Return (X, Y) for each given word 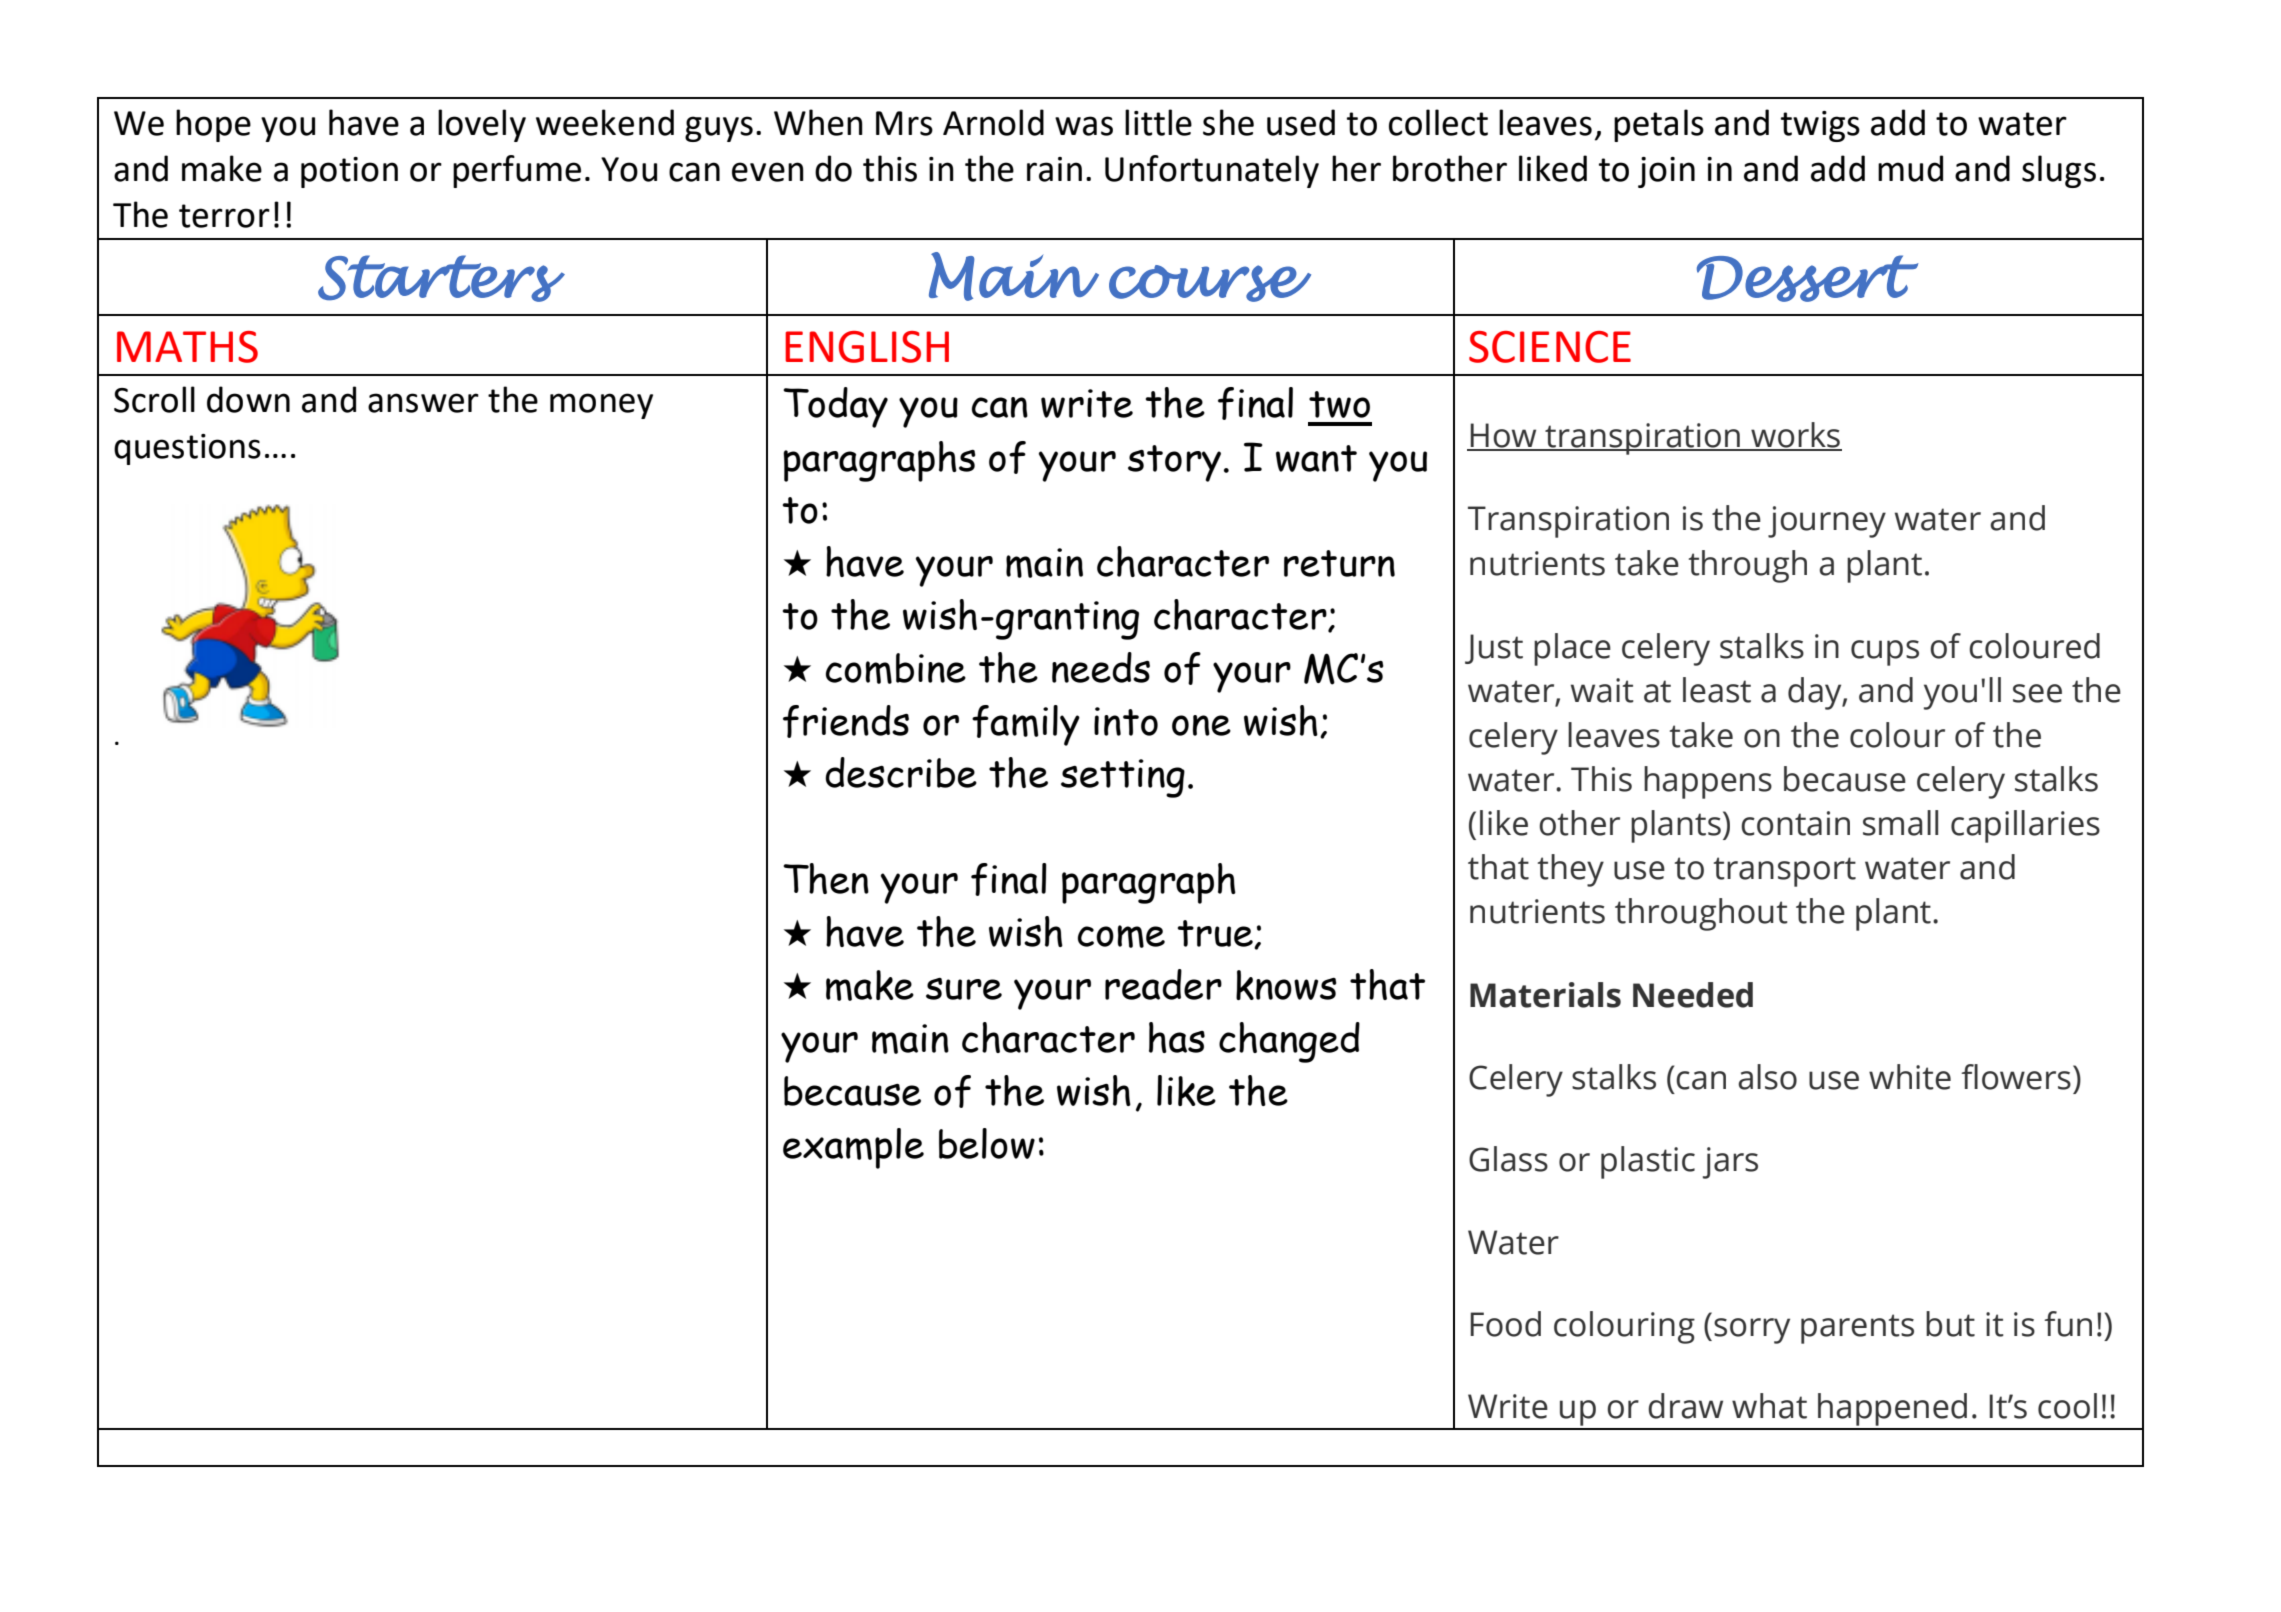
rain (1054, 169)
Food (1505, 1324)
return (1339, 563)
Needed (1693, 995)
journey (1827, 522)
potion (349, 172)
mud (1910, 168)
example (853, 1148)
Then (826, 878)
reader (1163, 984)
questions (187, 449)
